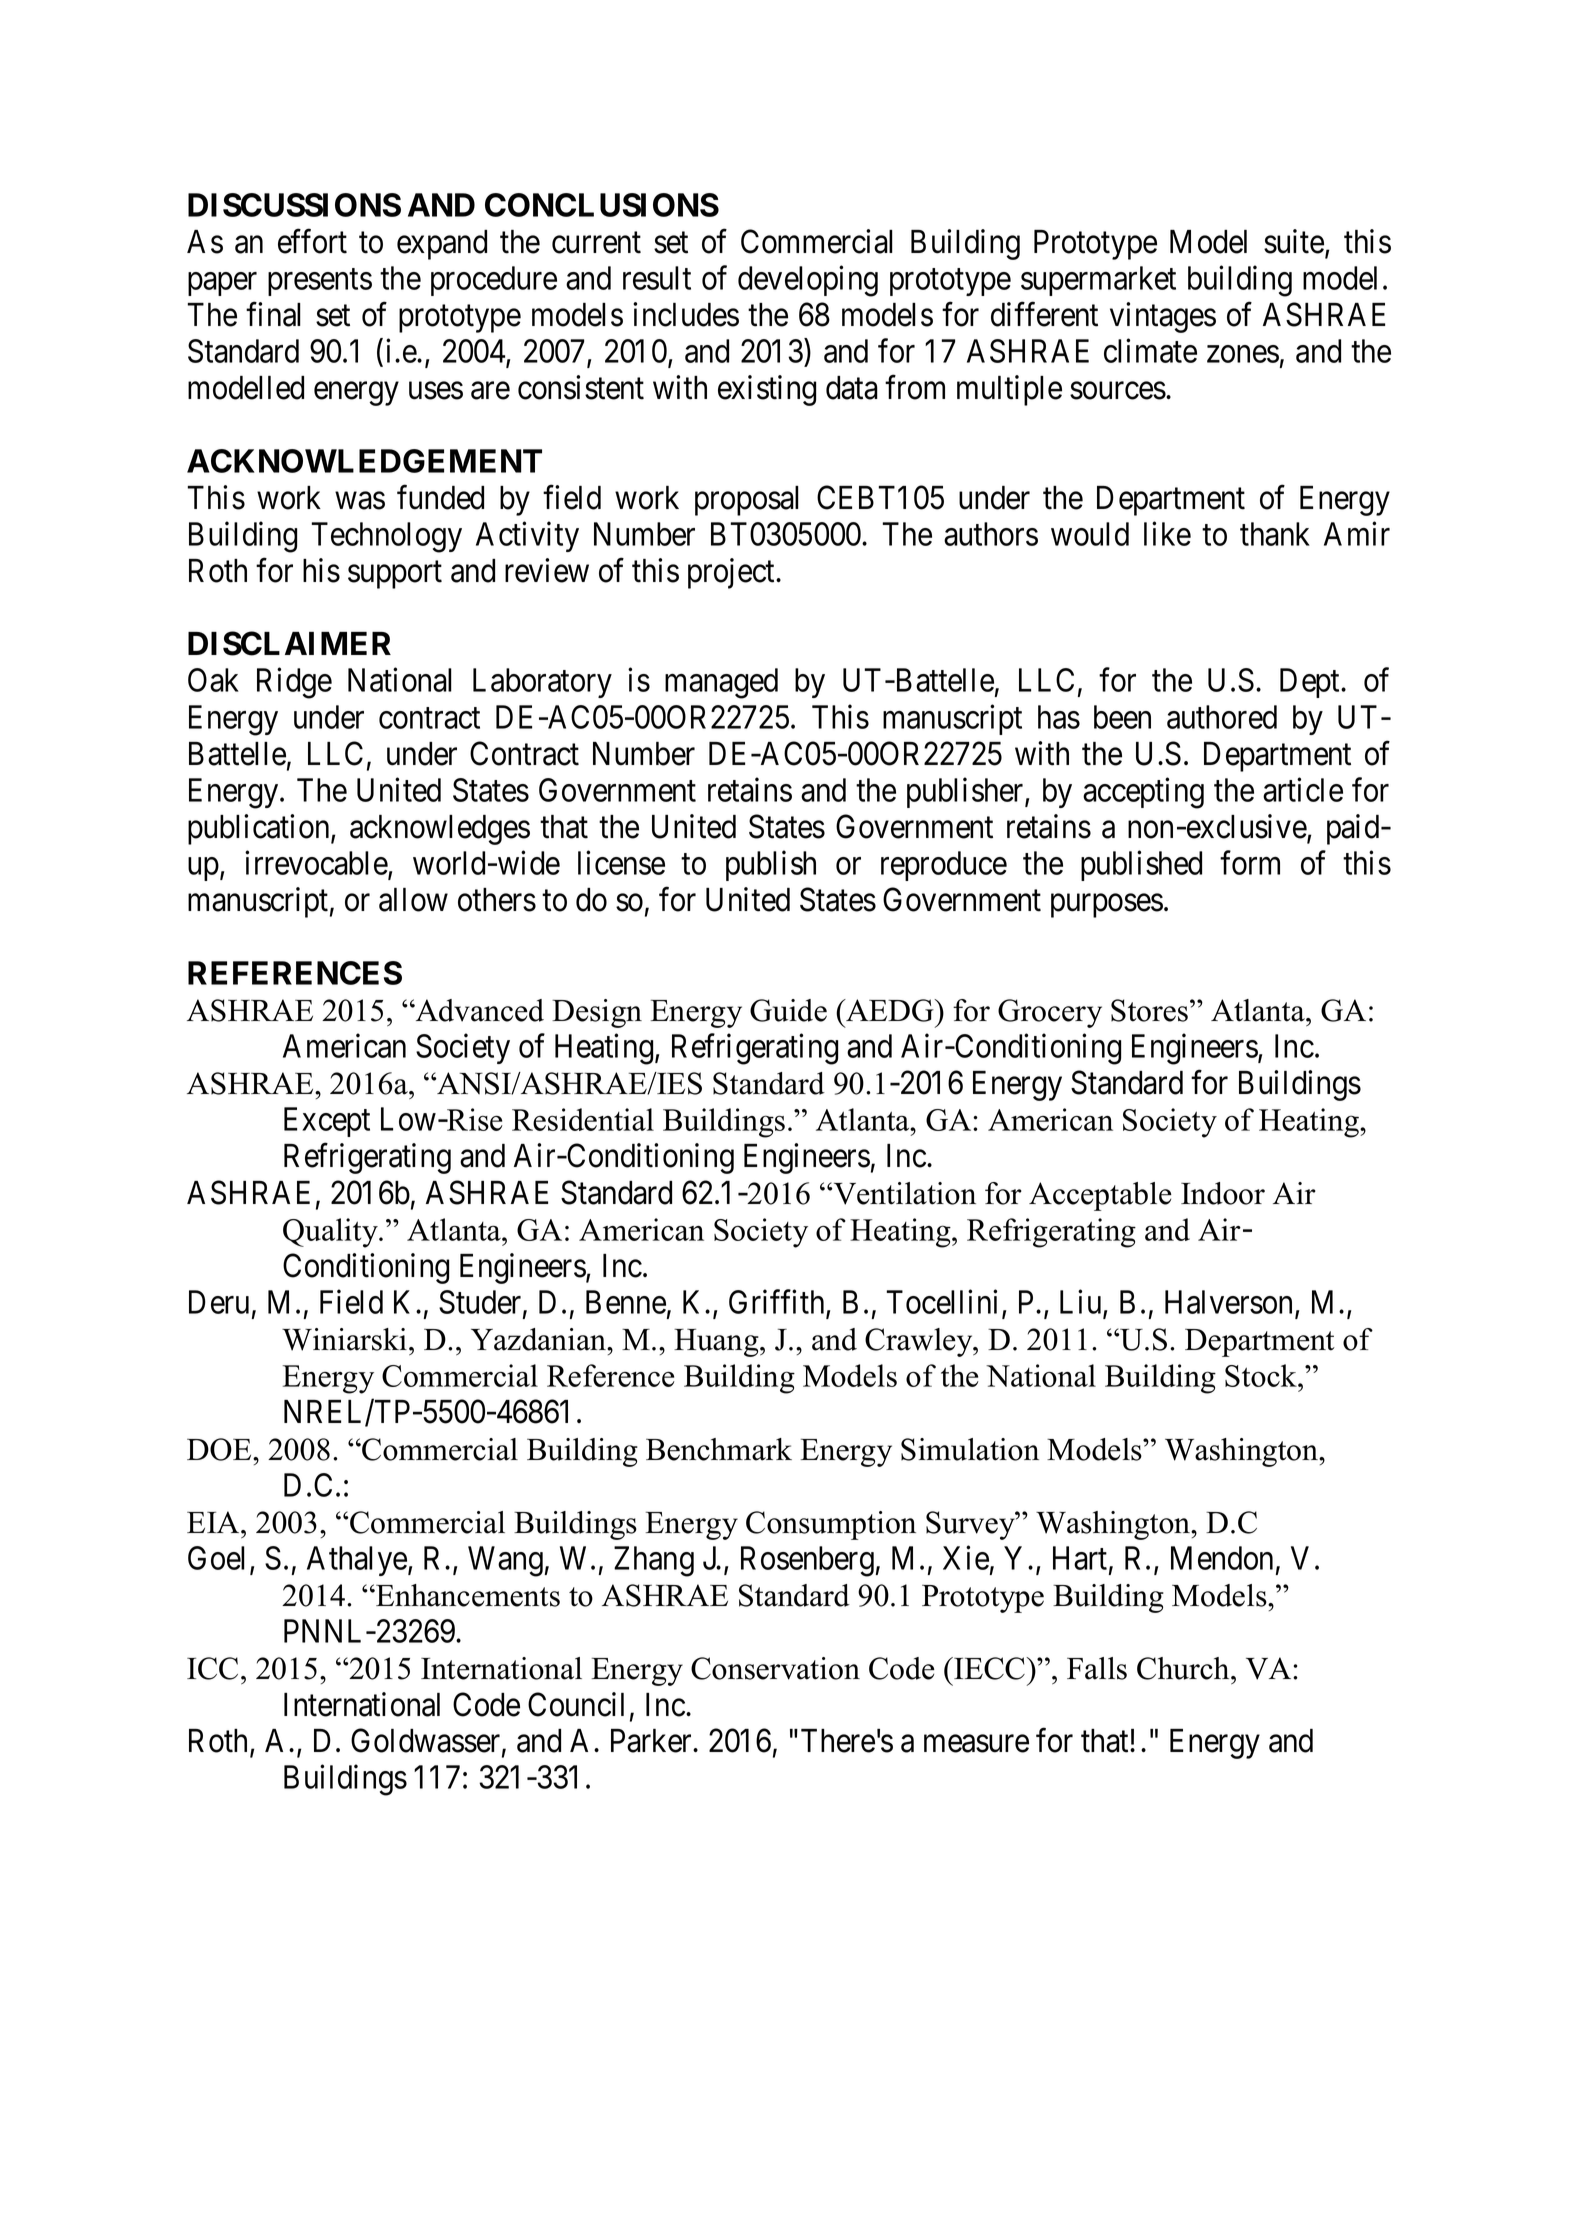 The image size is (1577, 2231). What do you see at coordinates (1184, 1668) in the screenshot?
I see `Church` at bounding box center [1184, 1668].
